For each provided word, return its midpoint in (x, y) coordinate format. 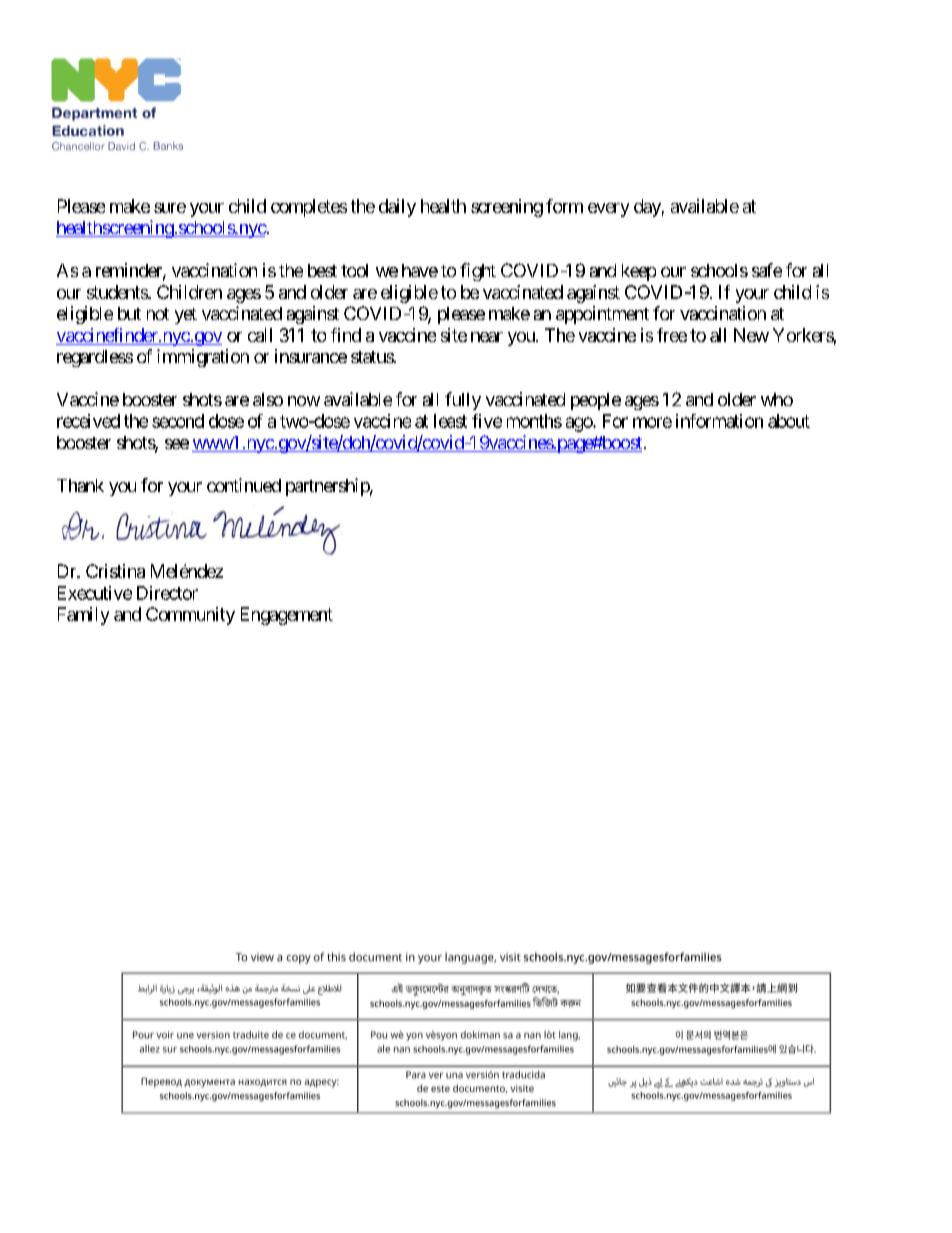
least (450, 421)
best (322, 270)
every (608, 210)
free (672, 335)
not (158, 314)
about (789, 421)
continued (244, 485)
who (777, 399)
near (487, 337)
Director (167, 593)
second (178, 421)
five (487, 421)
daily (397, 208)
